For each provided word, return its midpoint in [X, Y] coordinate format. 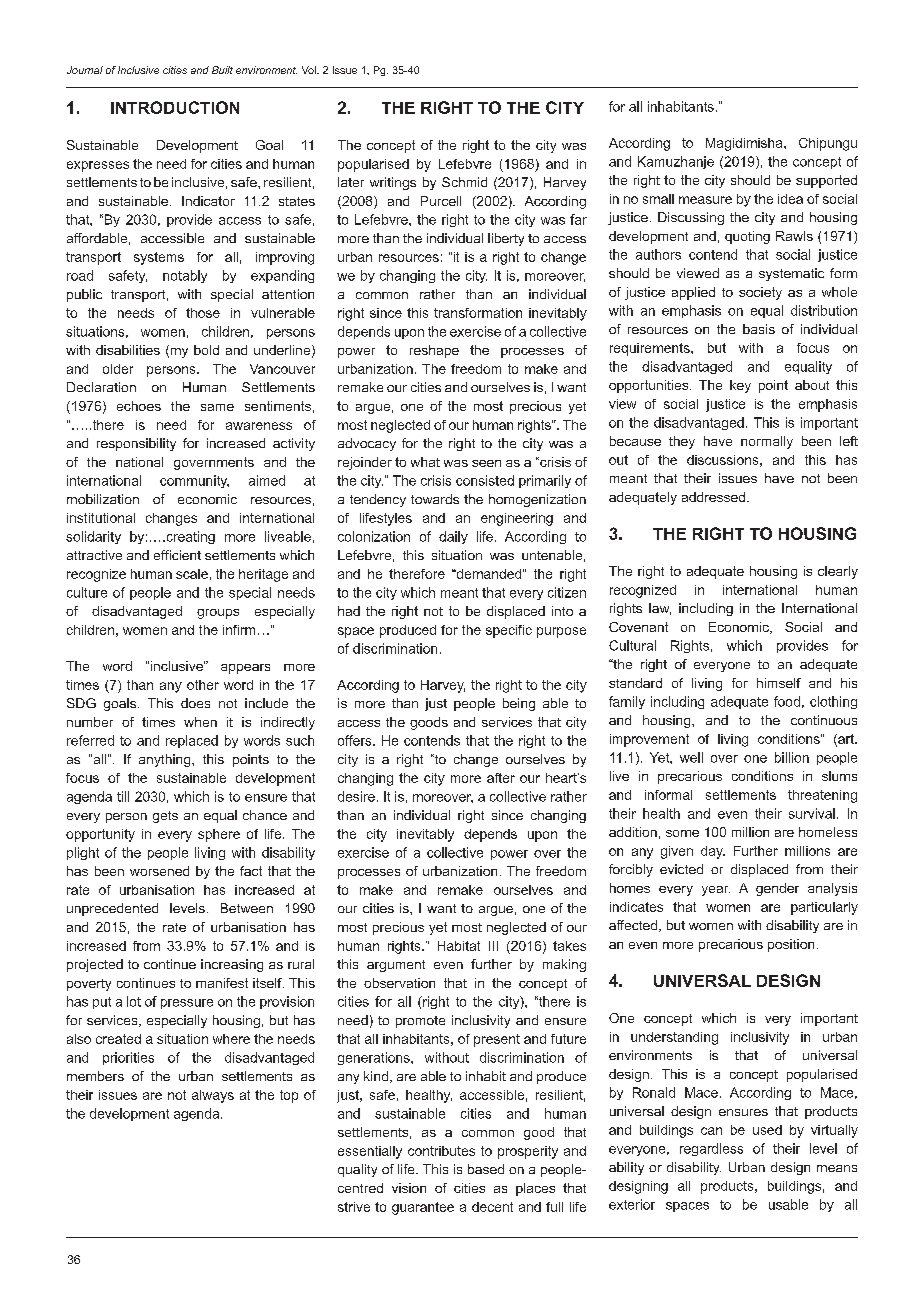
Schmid [464, 182]
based [486, 1169]
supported [826, 181]
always [213, 1096]
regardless [711, 1149]
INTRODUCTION [175, 107]
